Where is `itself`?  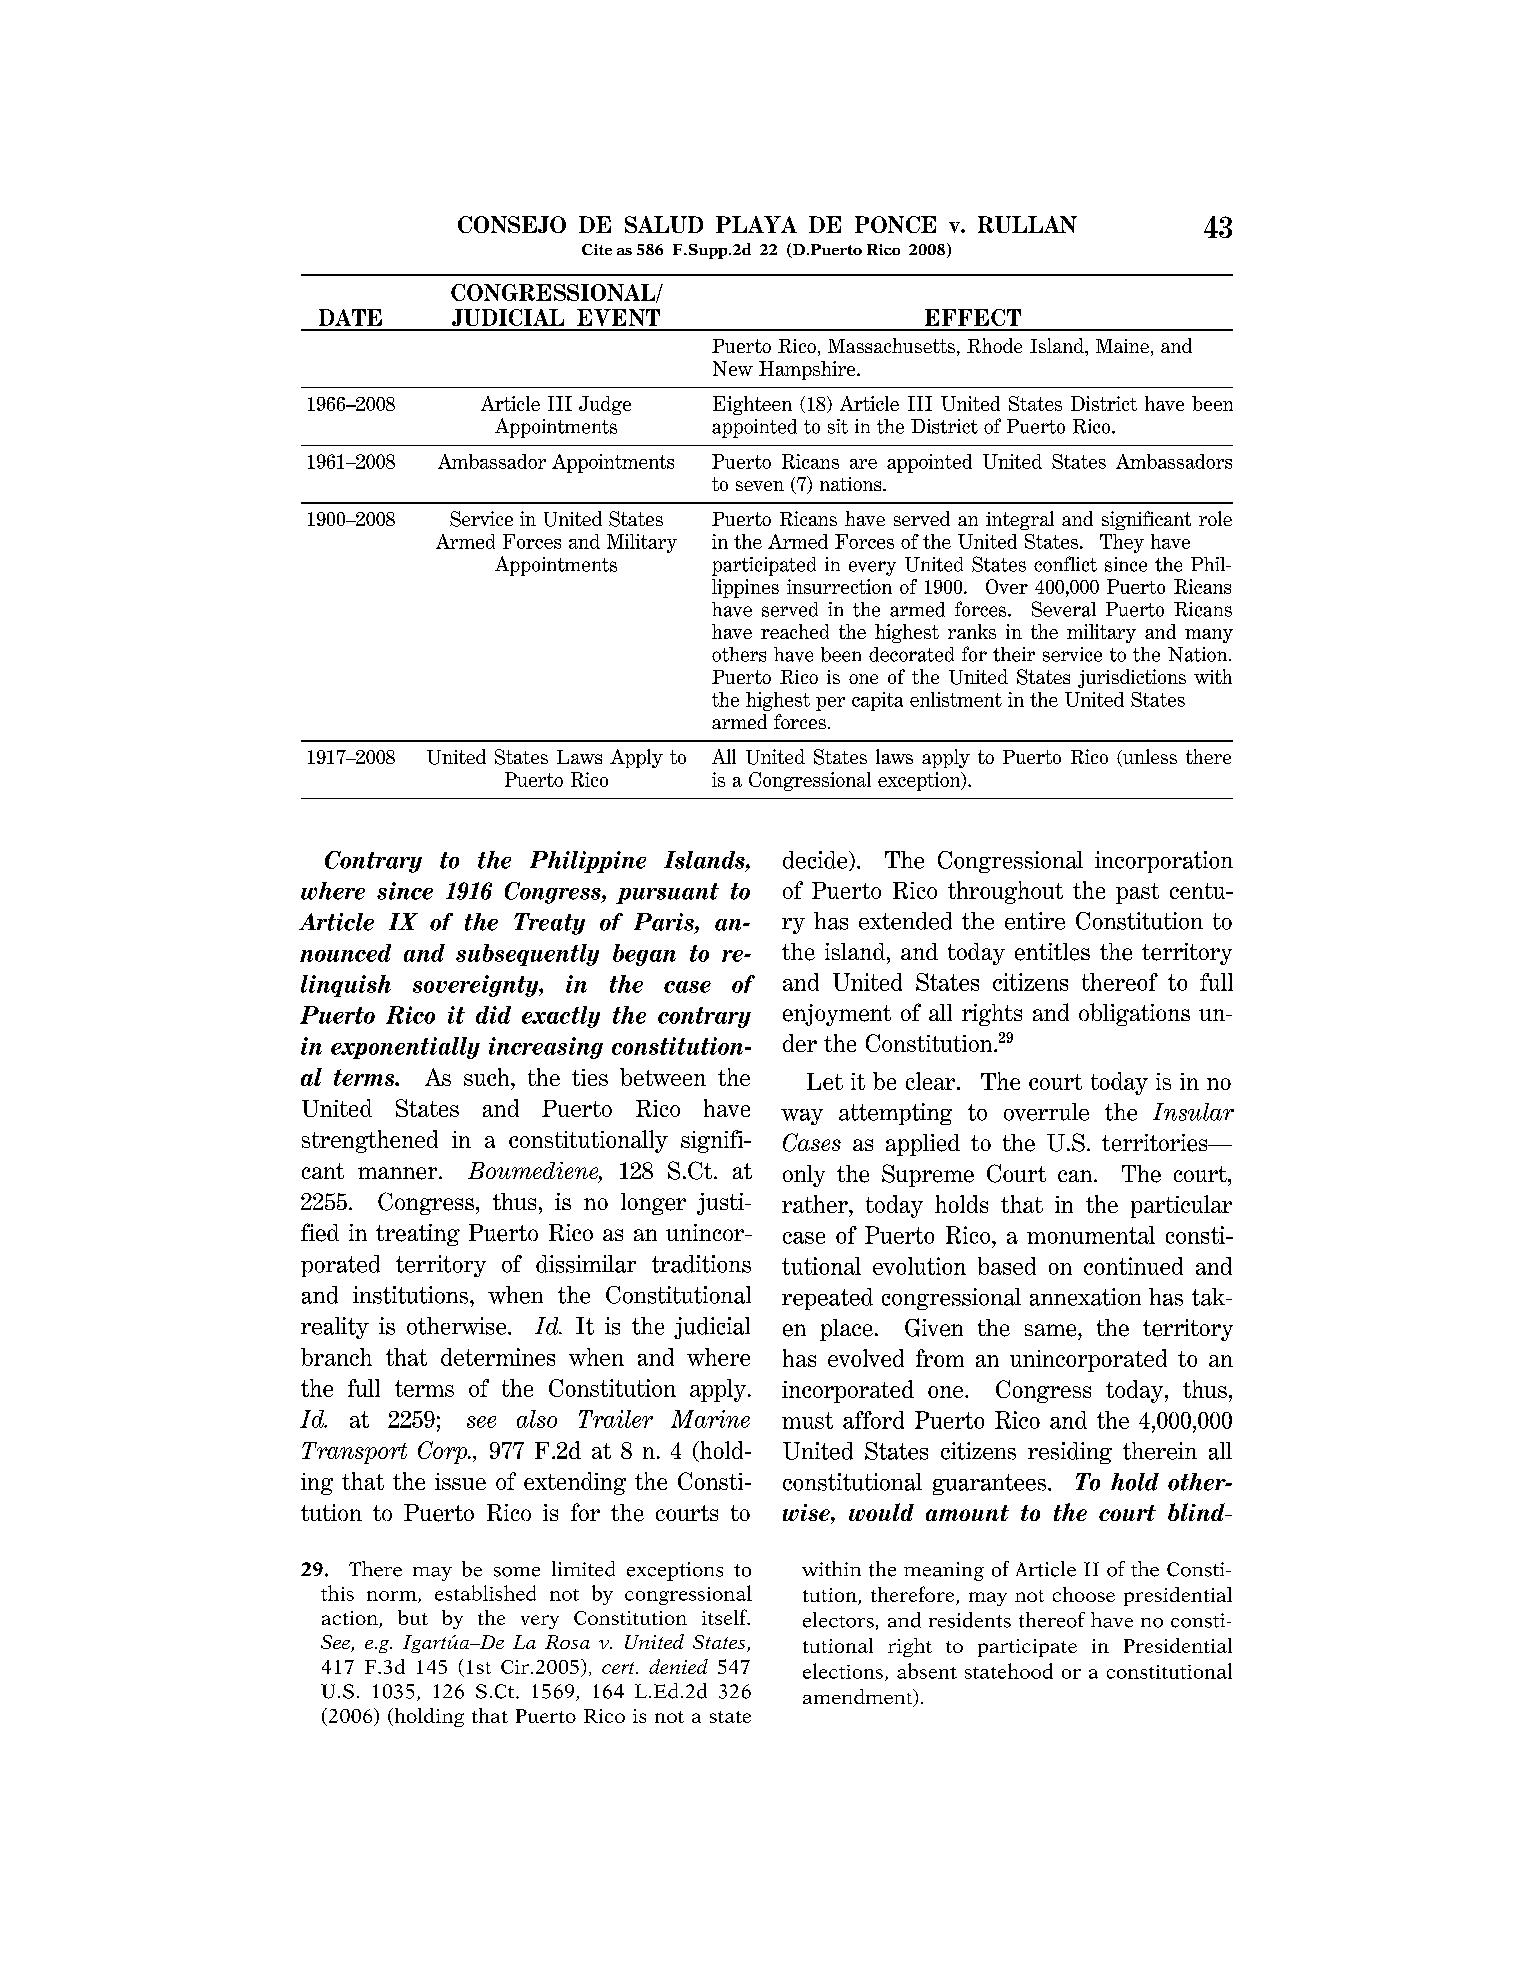
itself is located at coordinates (725, 1617).
